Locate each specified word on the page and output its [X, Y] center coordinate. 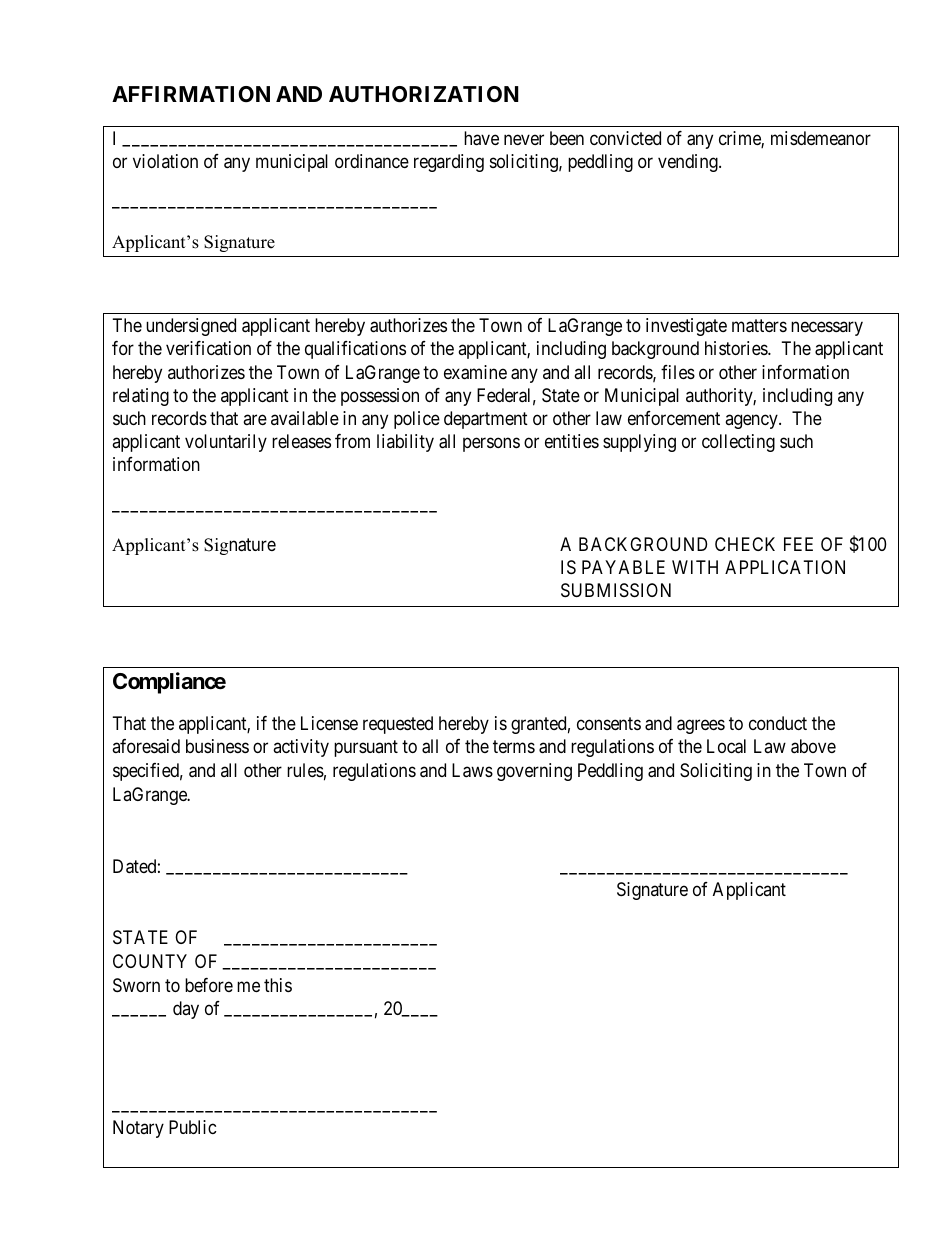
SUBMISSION [616, 590]
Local [726, 746]
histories [737, 348]
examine [475, 372]
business [217, 746]
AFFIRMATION [191, 94]
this [278, 985]
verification [208, 348]
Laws [472, 770]
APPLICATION [785, 567]
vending [689, 163]
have [481, 138]
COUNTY [150, 961]
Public [193, 1127]
